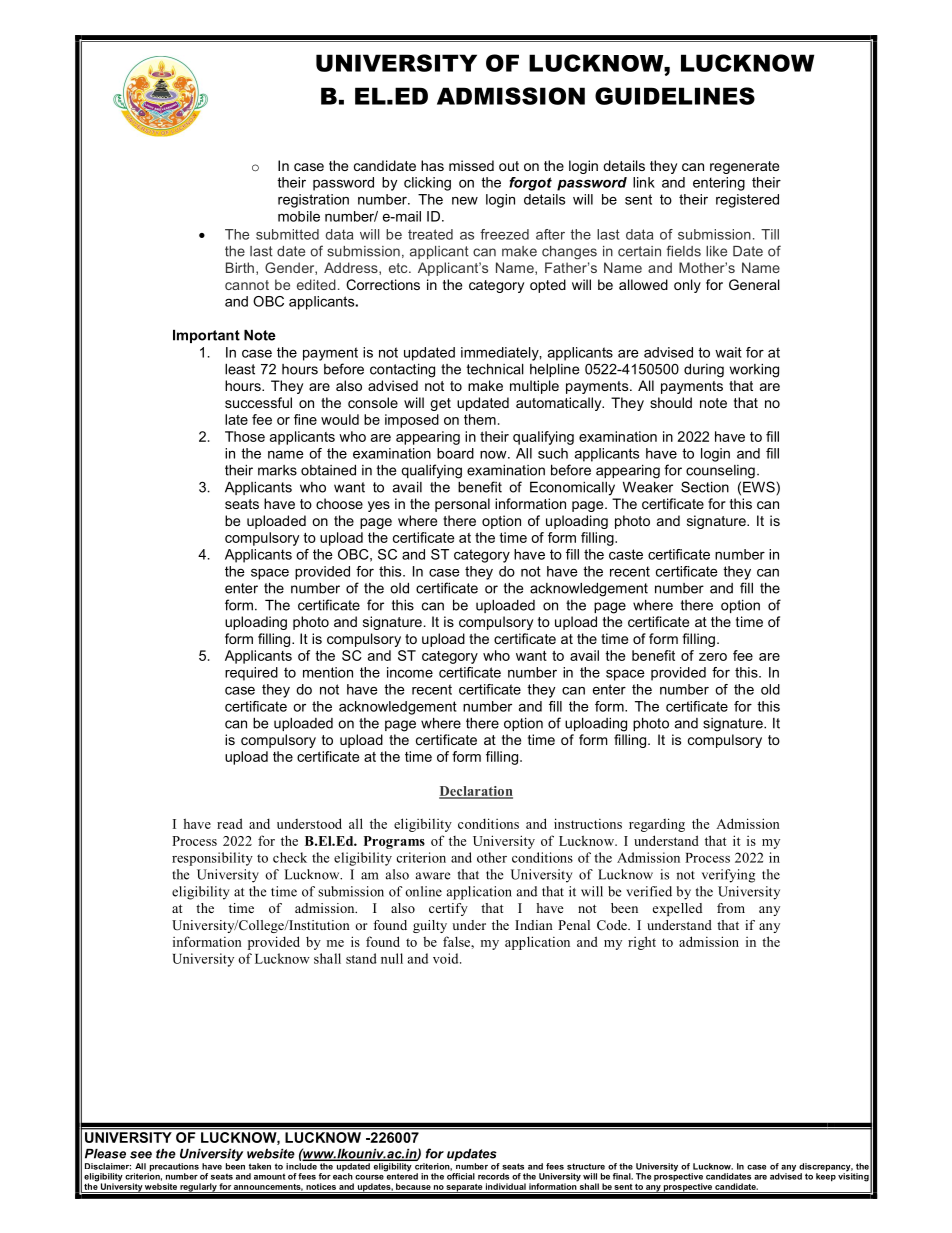  I want to click on keep, so click(826, 1176).
